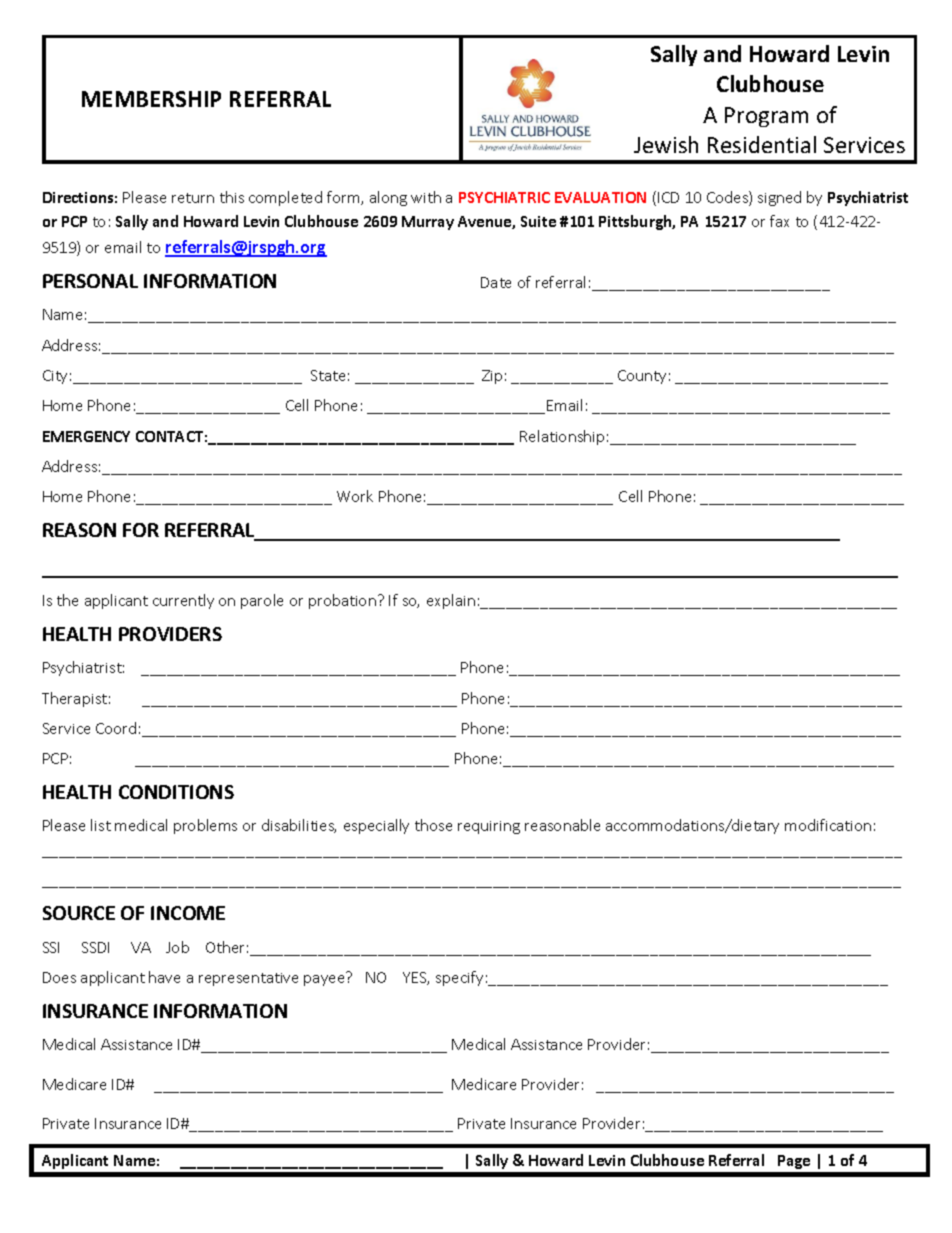 The height and width of the screenshot is (1233, 952). I want to click on MEMBERSHIP, so click(151, 99).
